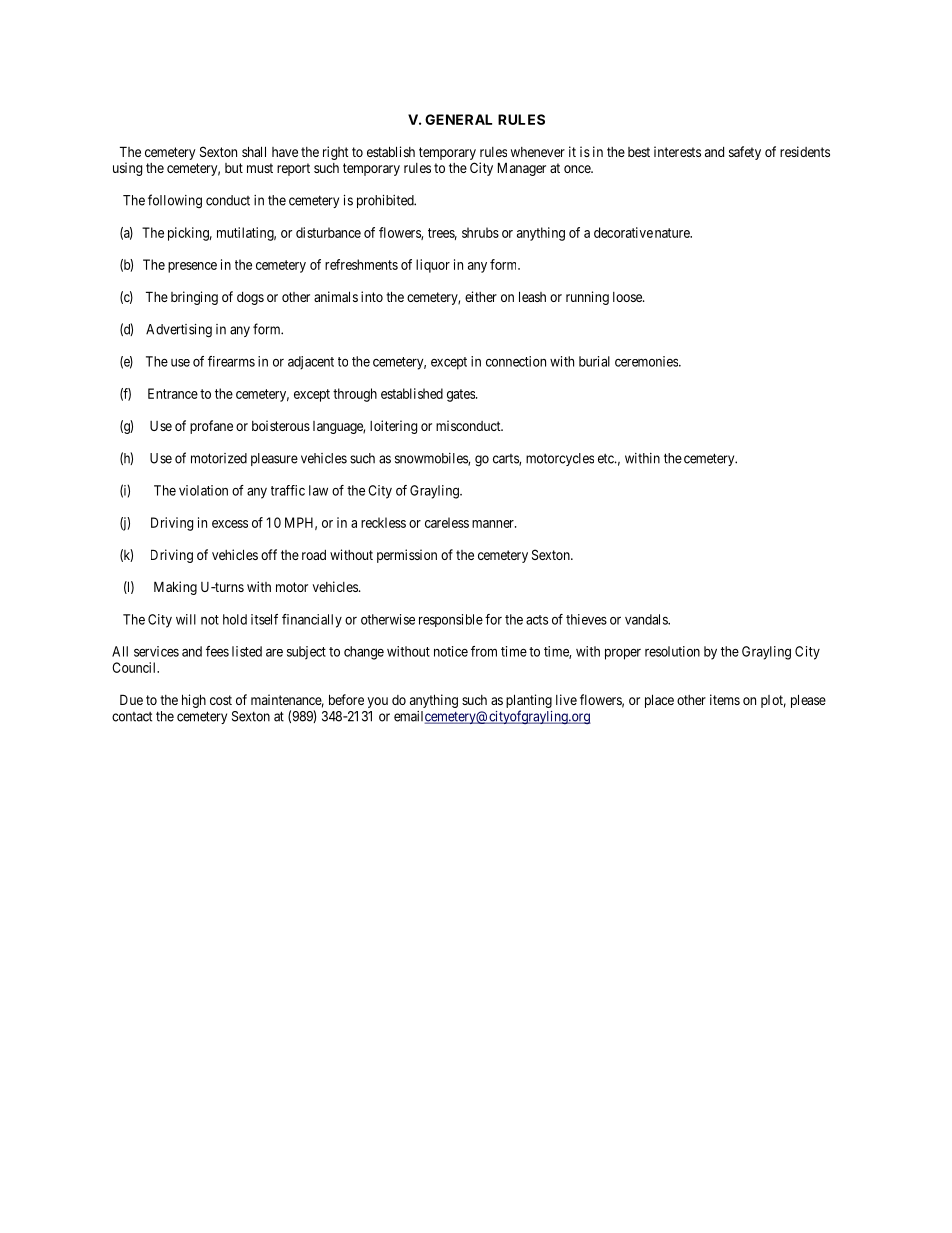 The image size is (952, 1233). Describe the element at coordinates (462, 395) in the image. I see `gates` at that location.
